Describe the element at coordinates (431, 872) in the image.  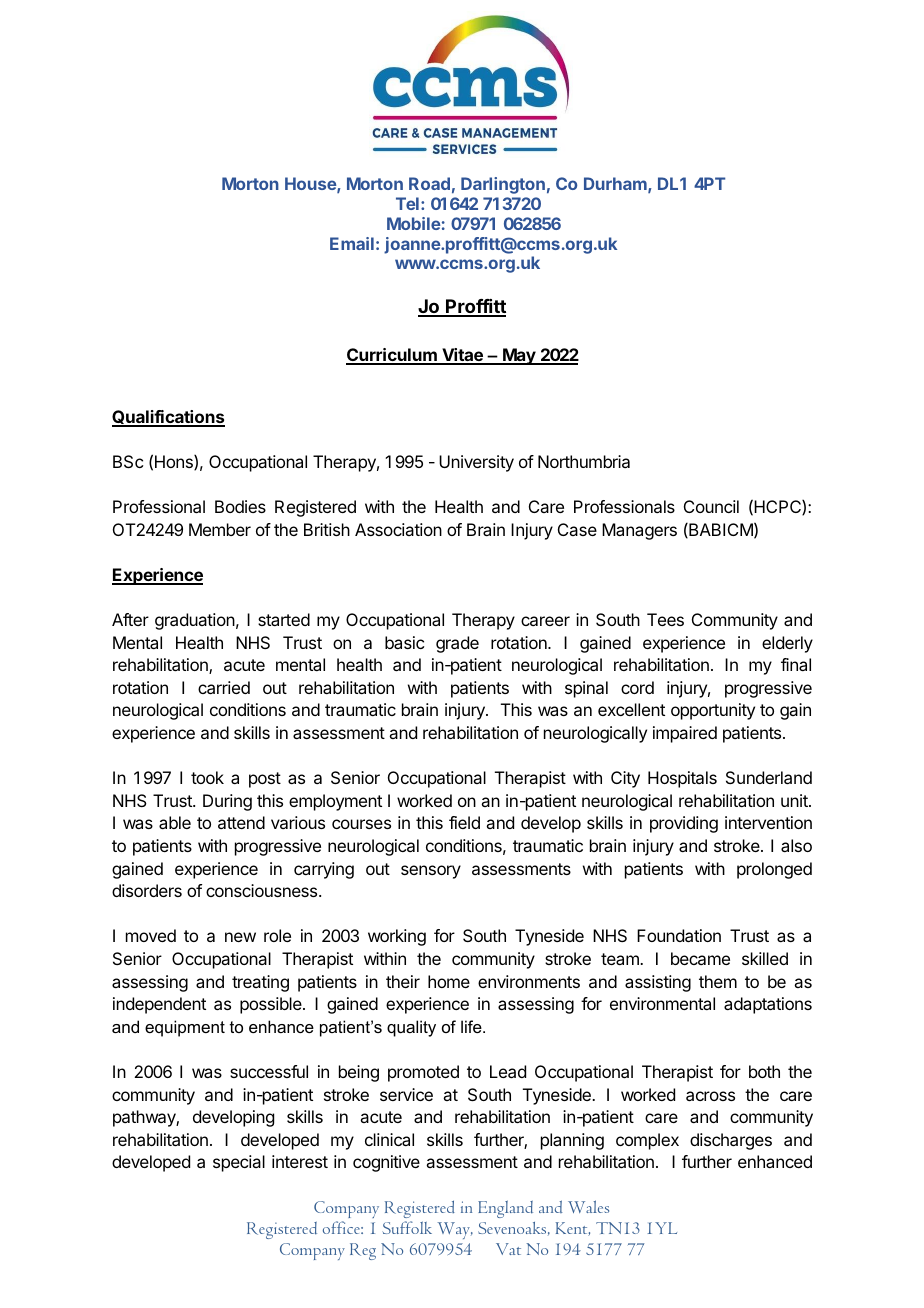
I see `sensory` at that location.
